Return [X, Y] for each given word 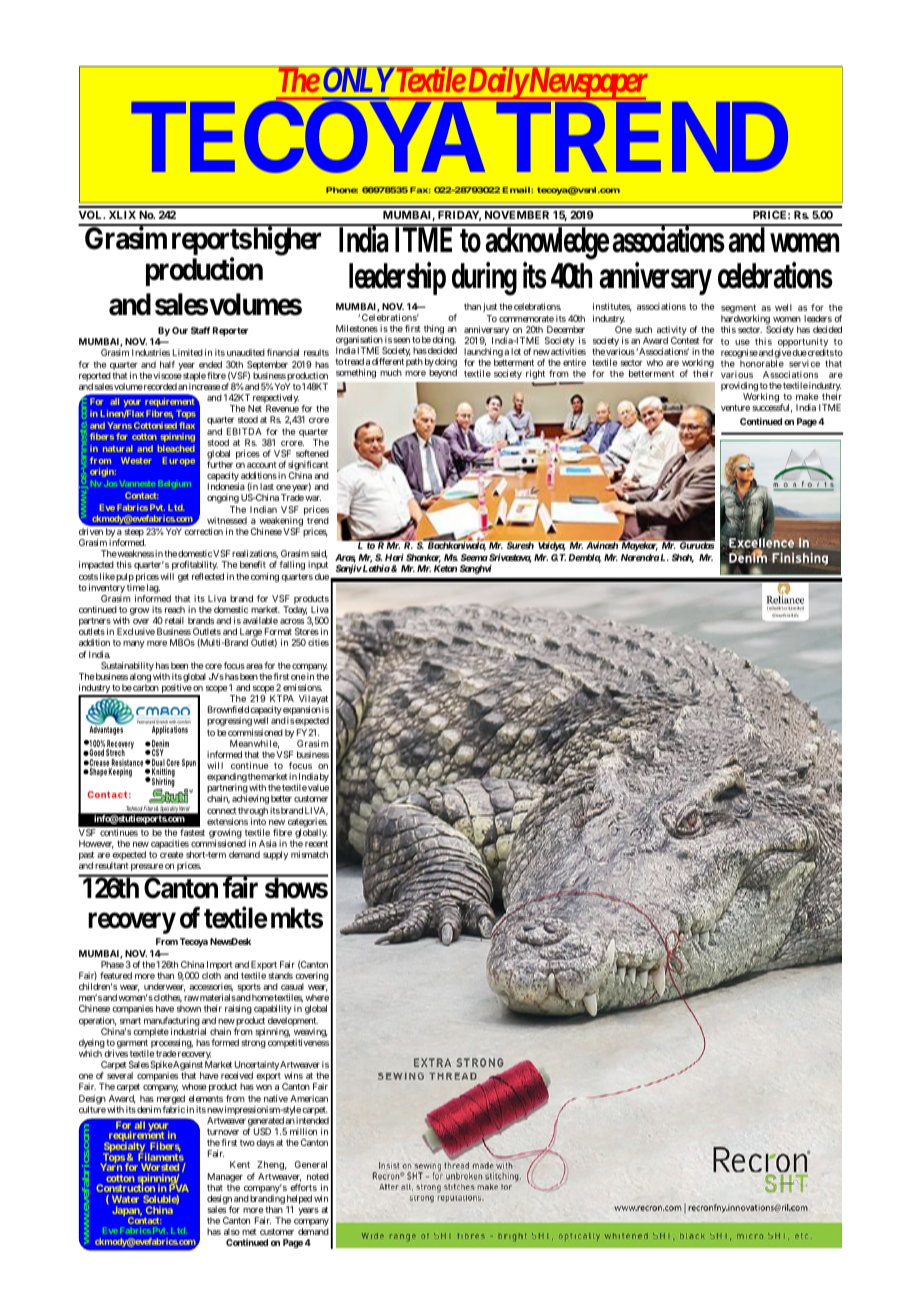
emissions [302, 687]
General [311, 1164]
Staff [200, 330]
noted [318, 1176]
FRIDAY [459, 216]
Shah [683, 558]
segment [738, 310]
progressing [229, 721]
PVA [179, 1189]
